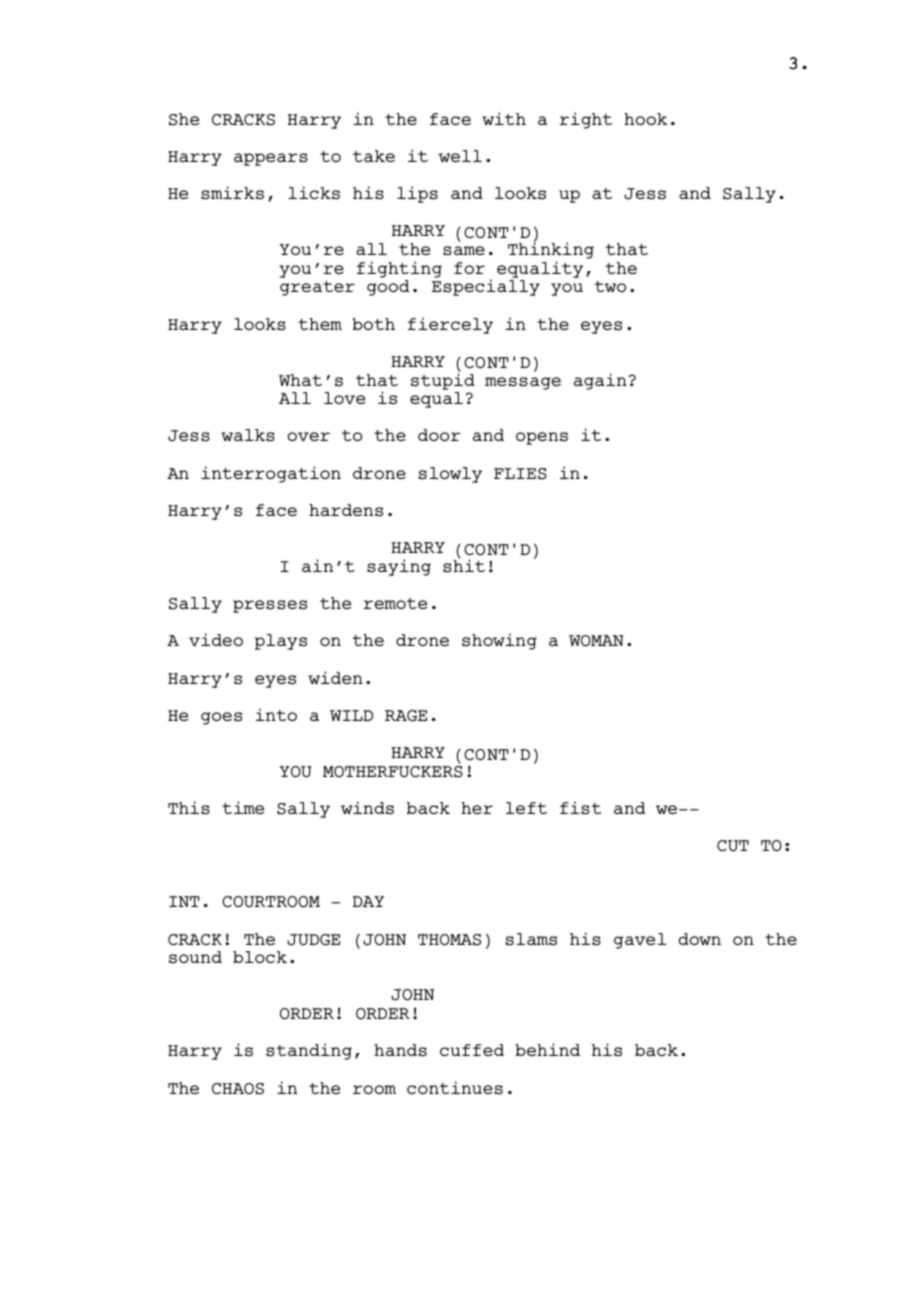  What do you see at coordinates (248, 435) in the screenshot?
I see `walks` at bounding box center [248, 435].
